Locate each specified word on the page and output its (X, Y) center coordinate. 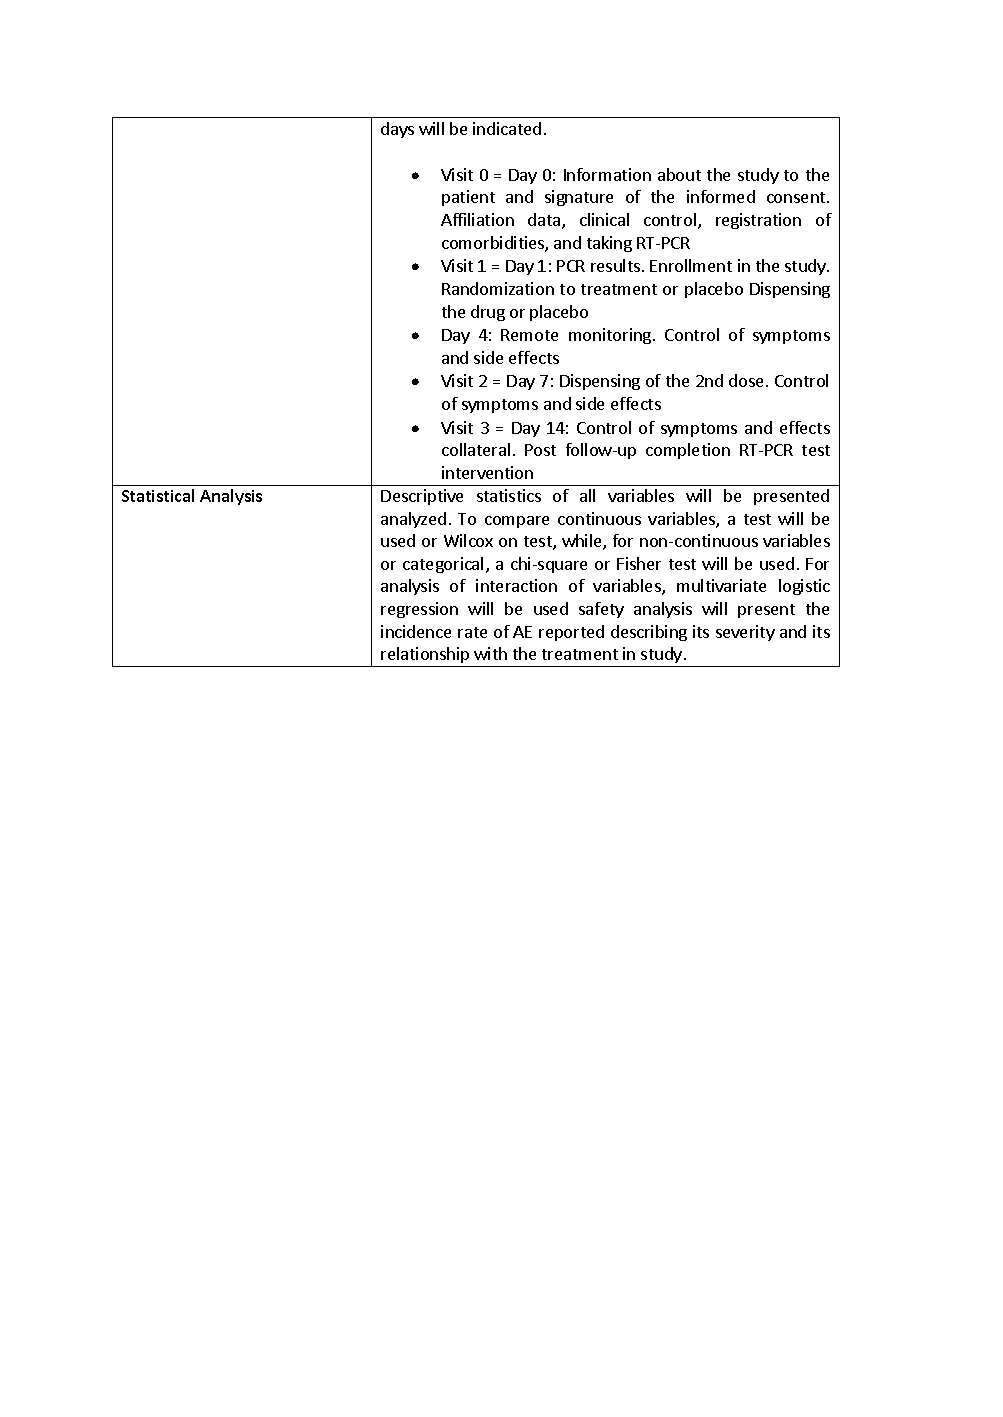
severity (745, 633)
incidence (416, 631)
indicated (507, 128)
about (679, 174)
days (397, 130)
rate (472, 632)
